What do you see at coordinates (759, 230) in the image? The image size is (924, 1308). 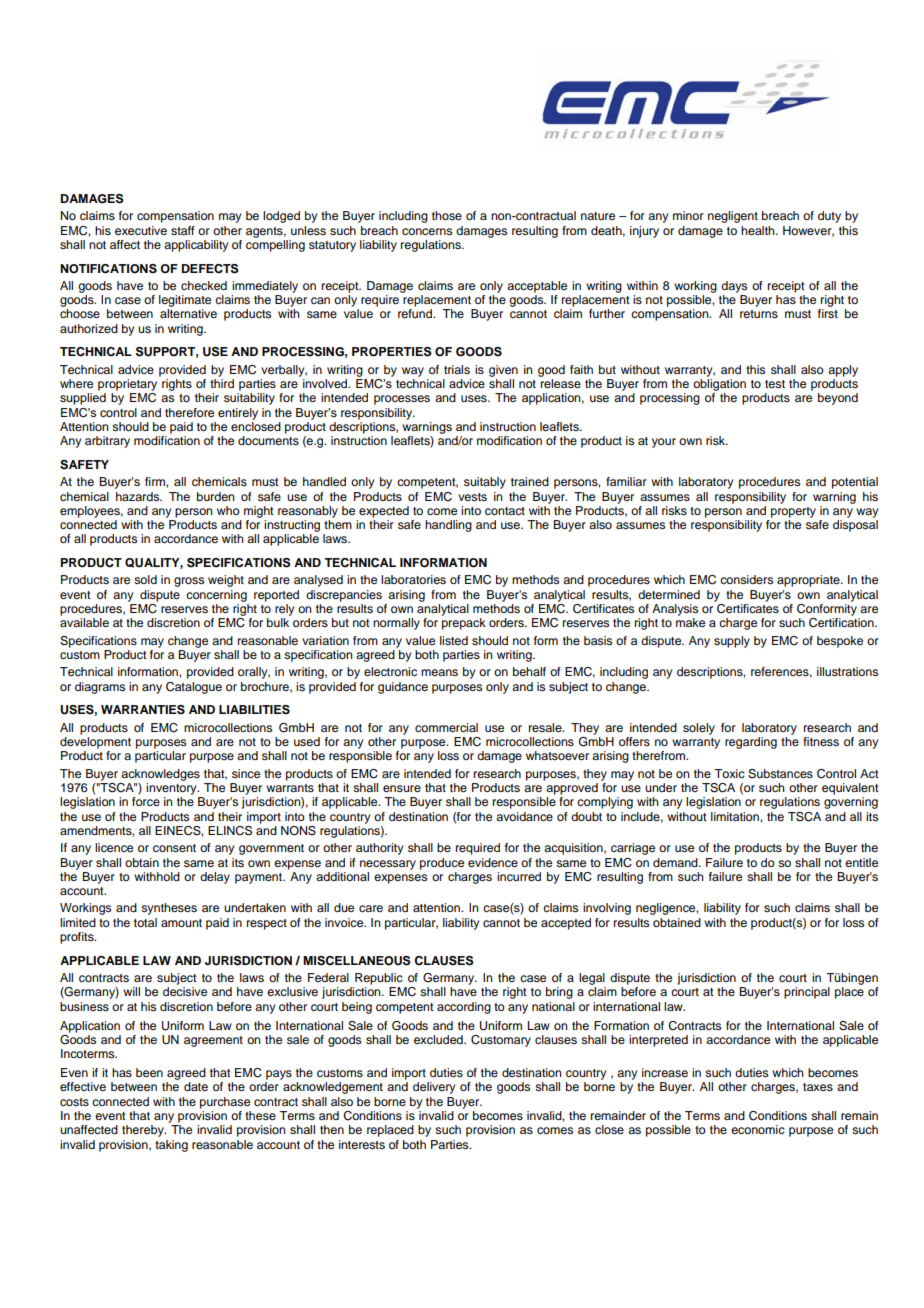 I see `health` at bounding box center [759, 230].
